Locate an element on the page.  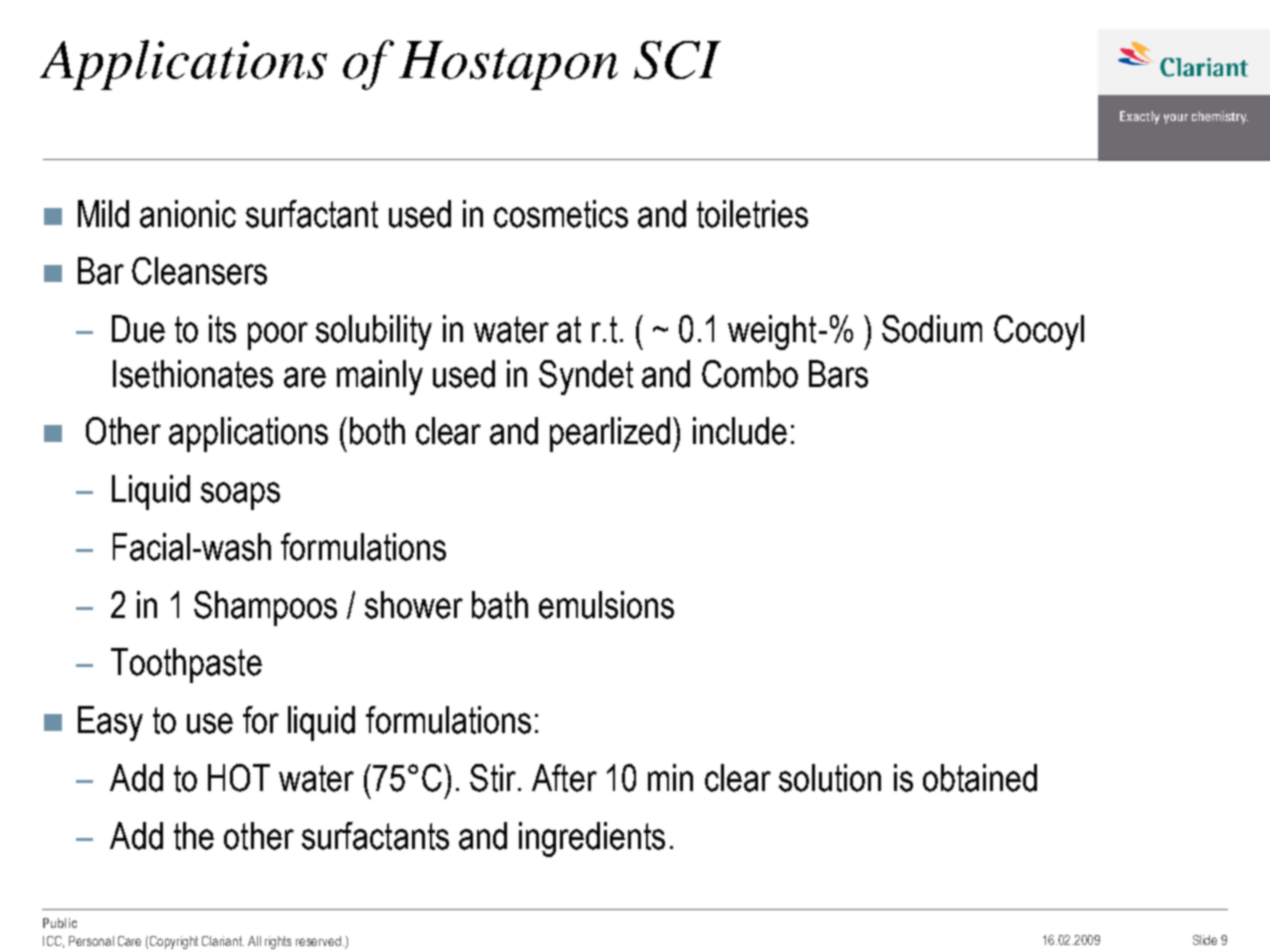
toiletries is located at coordinates (752, 214).
